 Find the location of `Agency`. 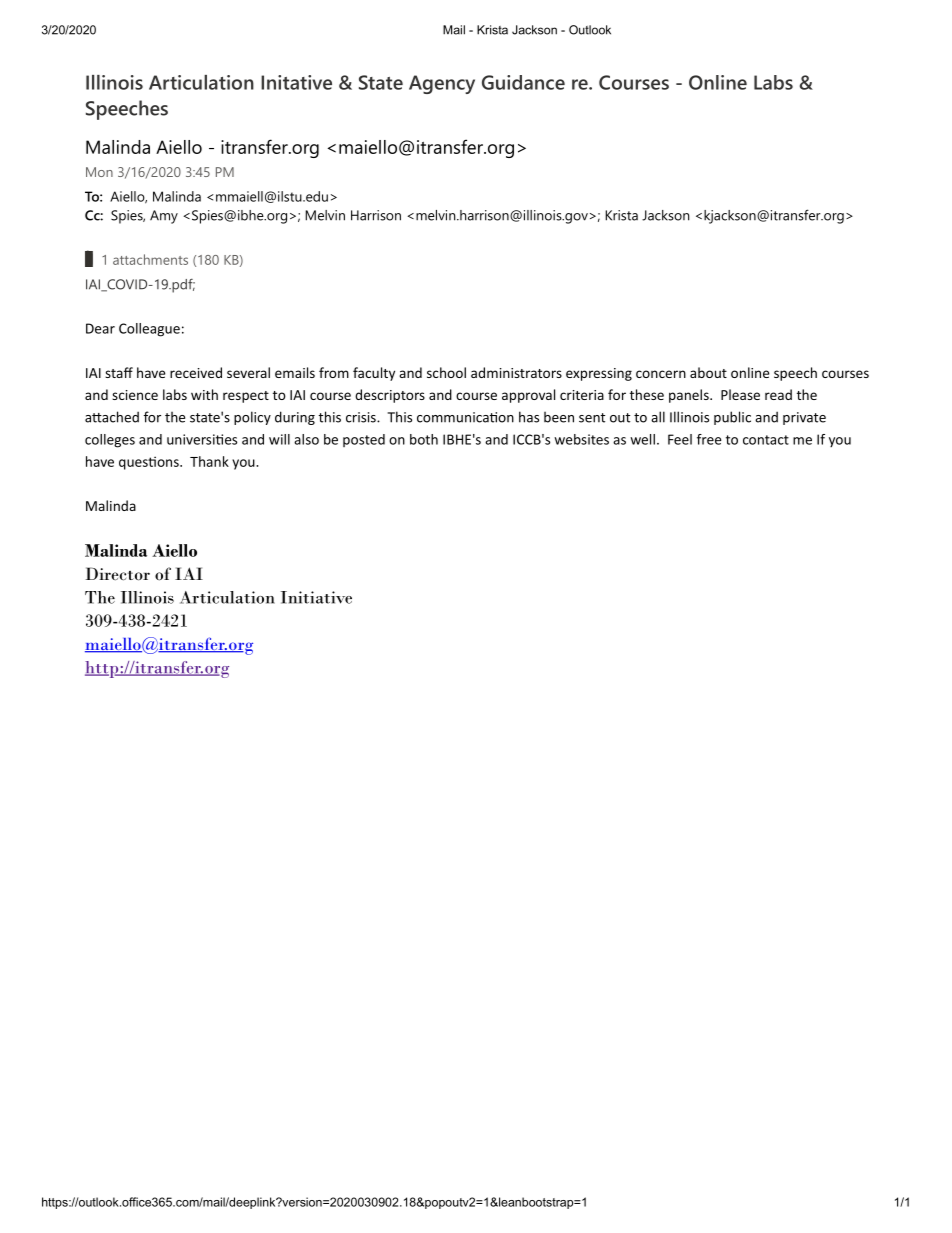

Agency is located at coordinates (442, 84).
